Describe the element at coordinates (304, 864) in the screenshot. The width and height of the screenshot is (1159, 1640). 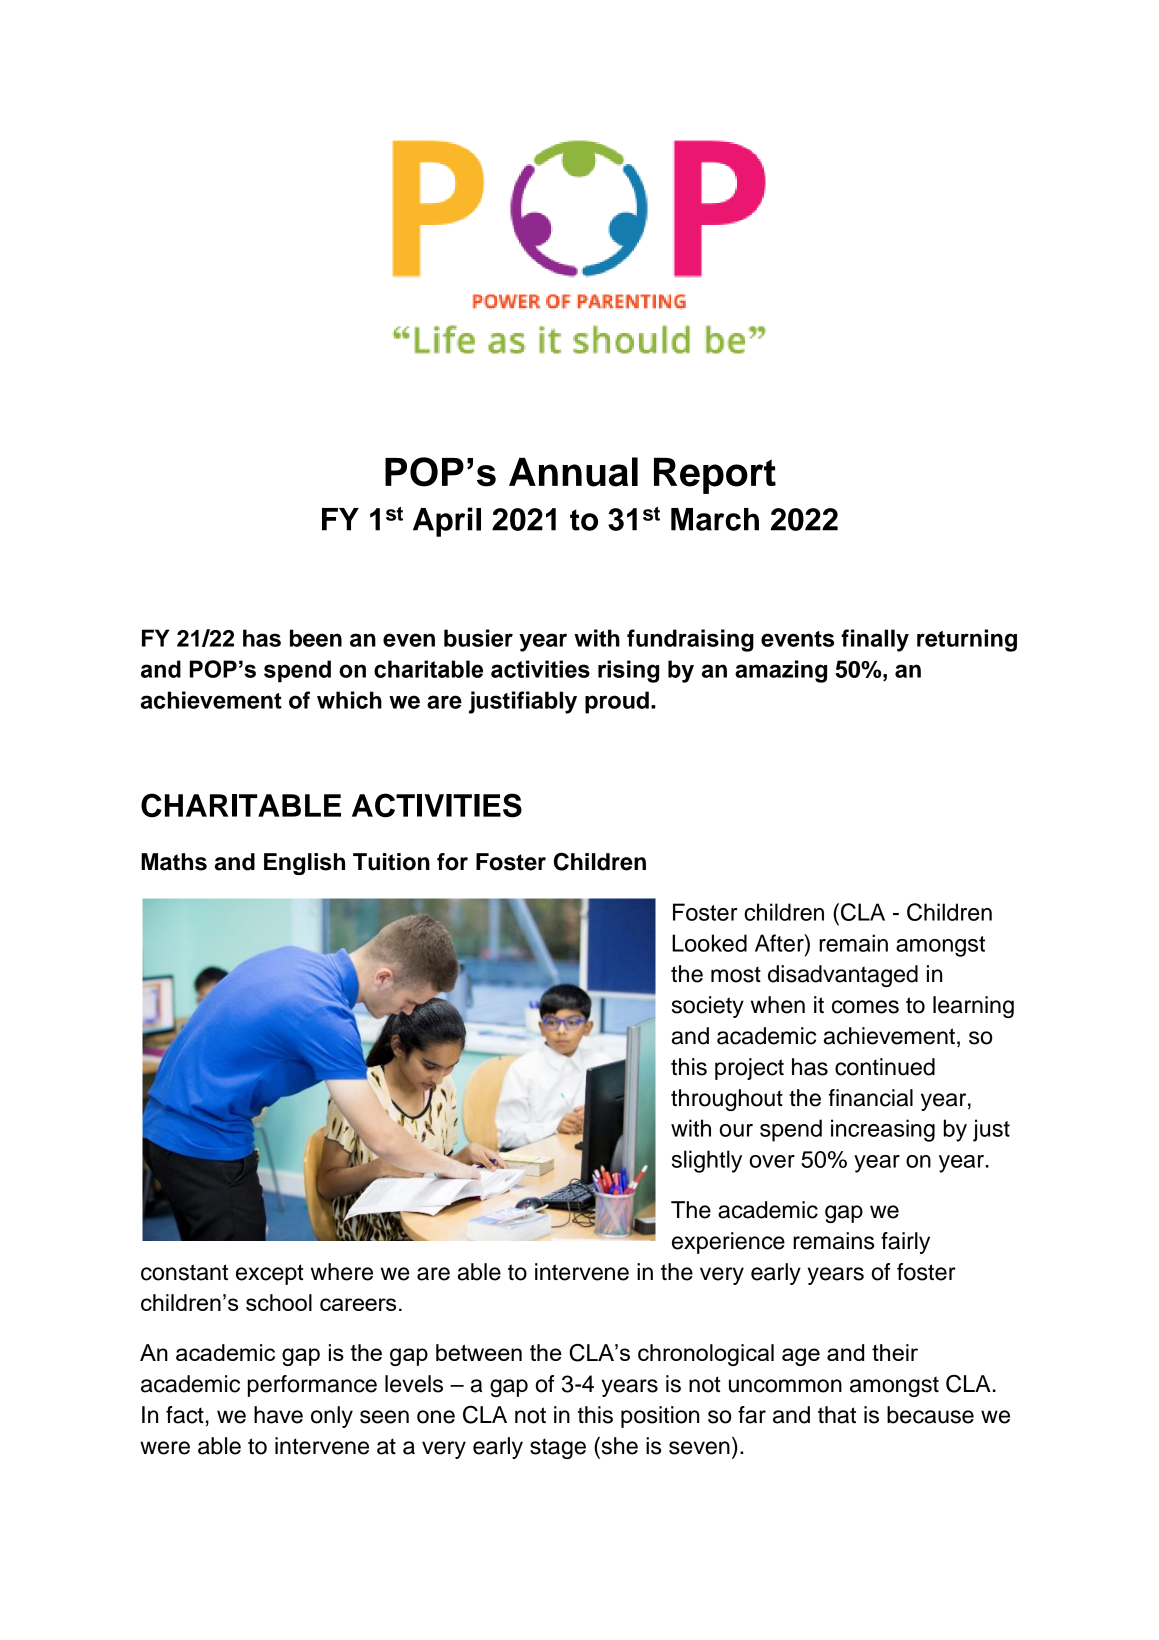
I see `English` at that location.
